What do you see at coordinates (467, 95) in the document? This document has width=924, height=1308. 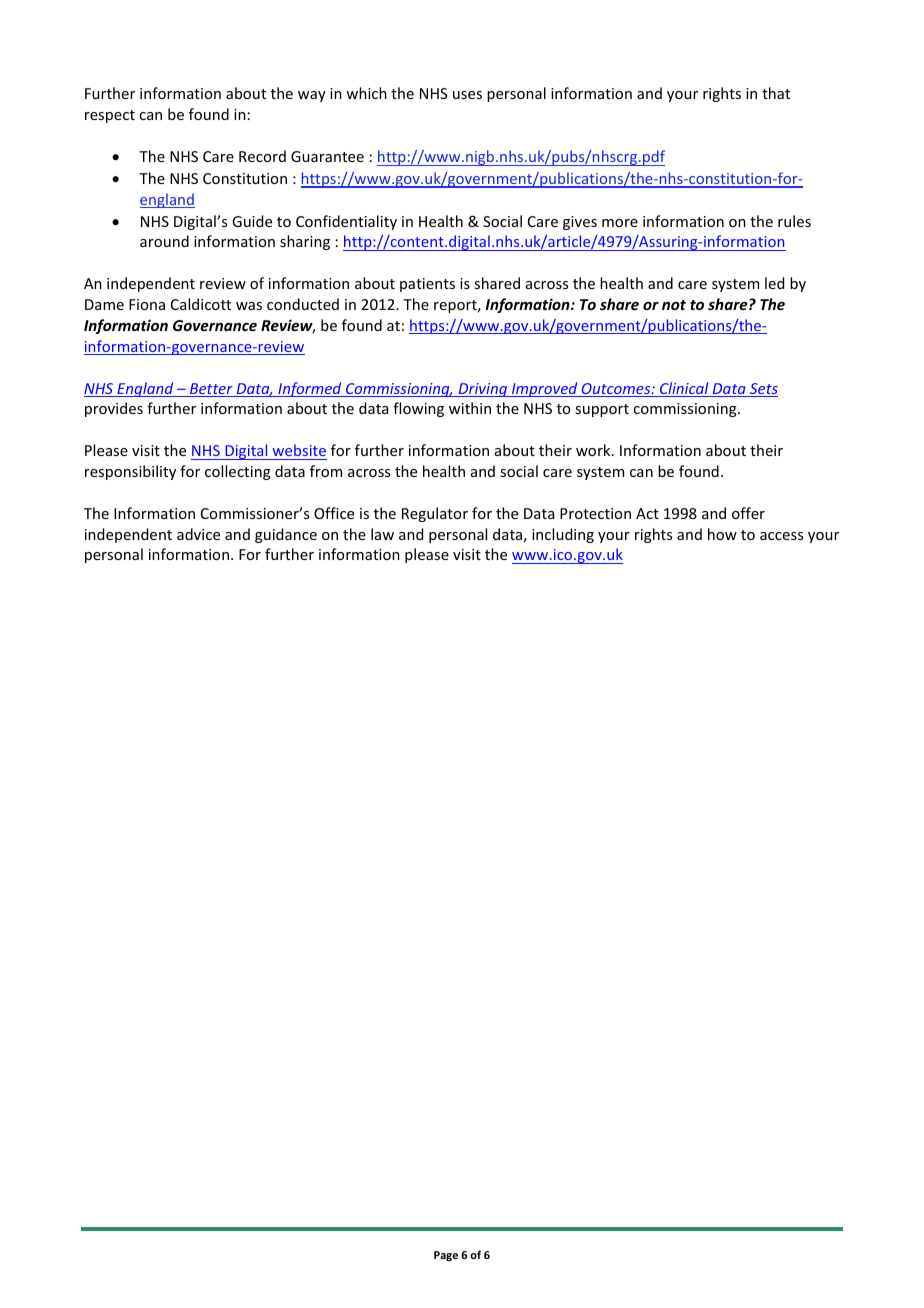 I see `uses` at bounding box center [467, 95].
